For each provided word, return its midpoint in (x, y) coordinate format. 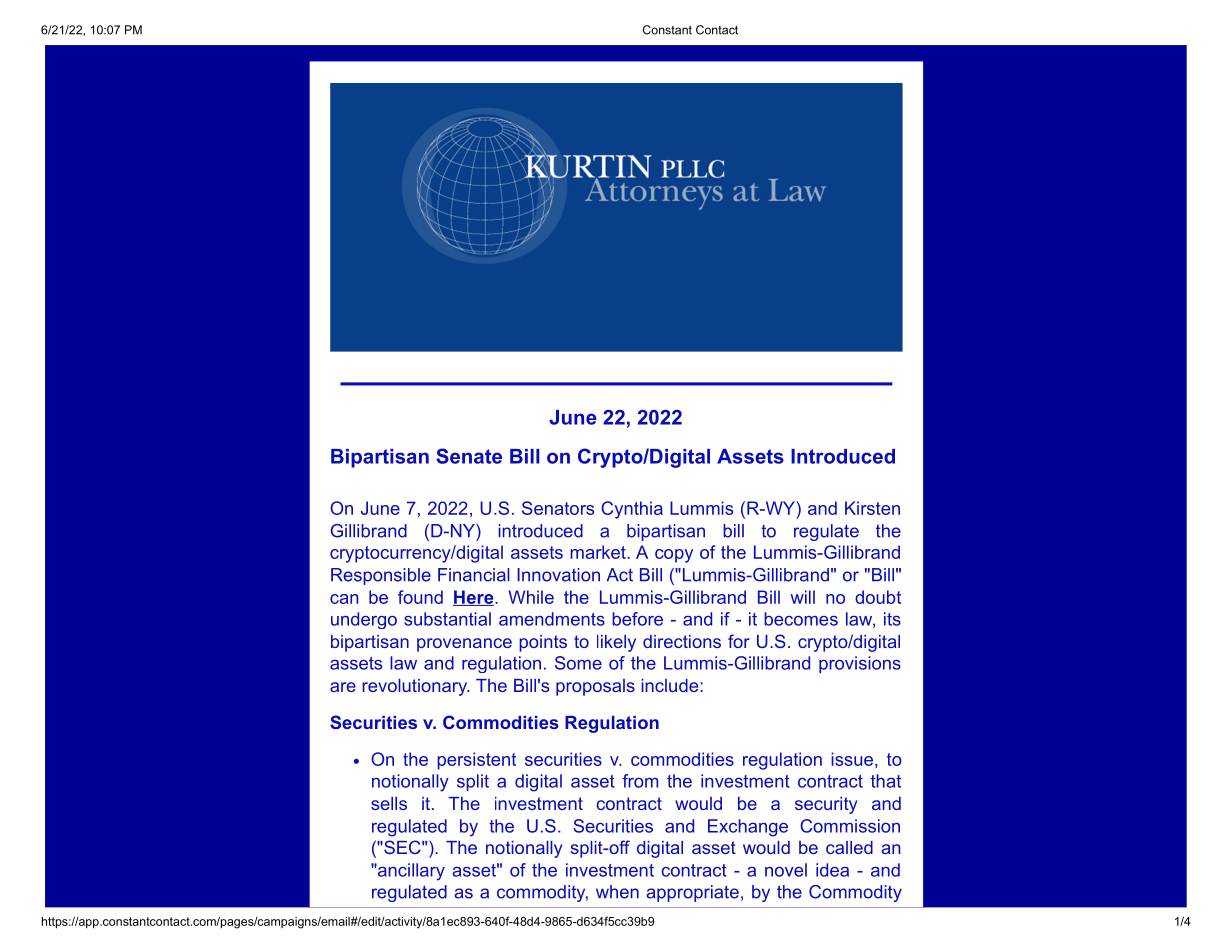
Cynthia (632, 510)
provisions (860, 664)
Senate (469, 456)
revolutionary (415, 687)
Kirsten (872, 508)
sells (389, 803)
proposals (595, 687)
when (617, 892)
